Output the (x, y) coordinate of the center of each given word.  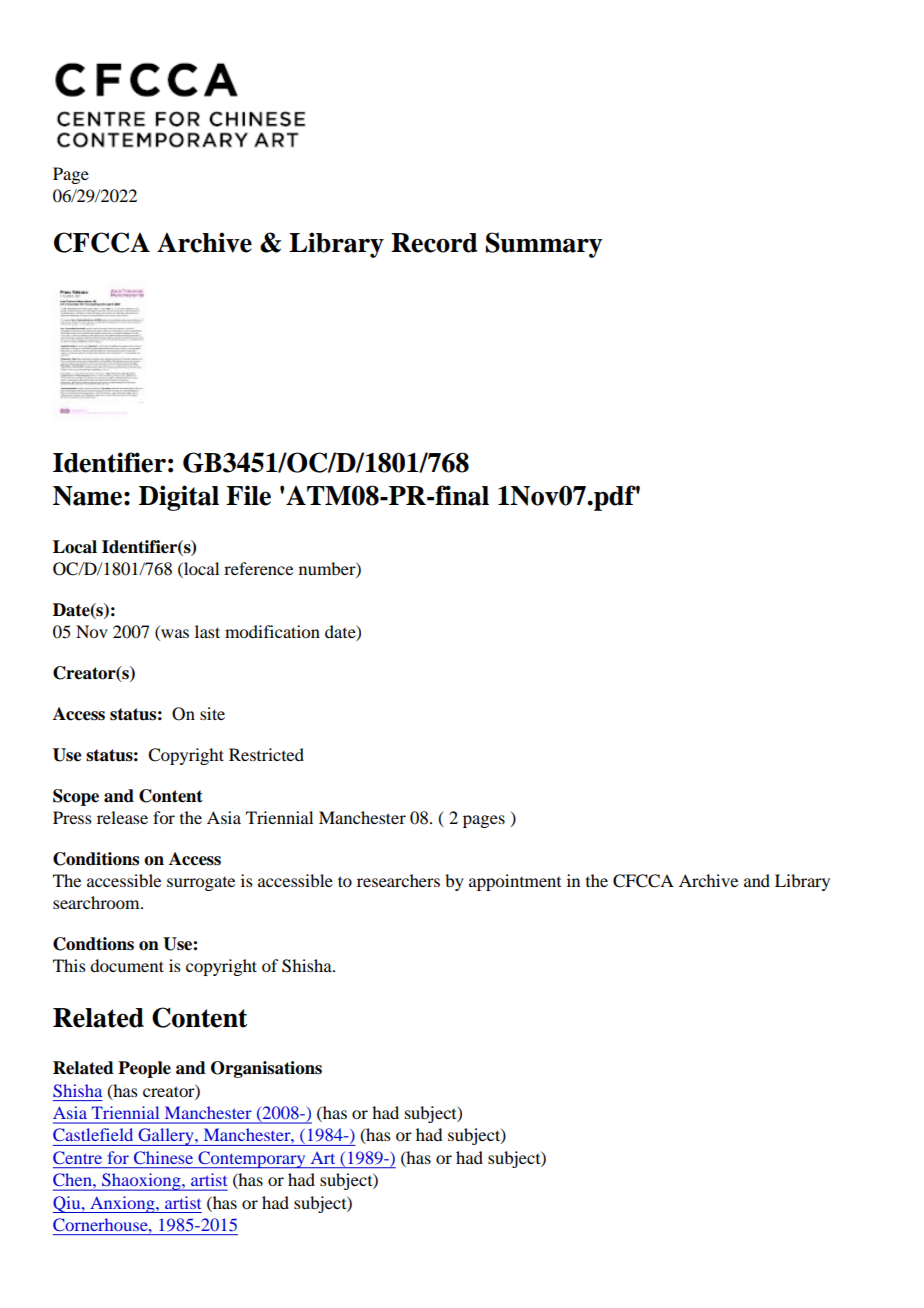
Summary (544, 245)
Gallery (166, 1137)
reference (258, 568)
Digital (179, 498)
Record (434, 243)
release (122, 817)
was (174, 635)
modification (272, 631)
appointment (515, 882)
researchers (398, 880)
